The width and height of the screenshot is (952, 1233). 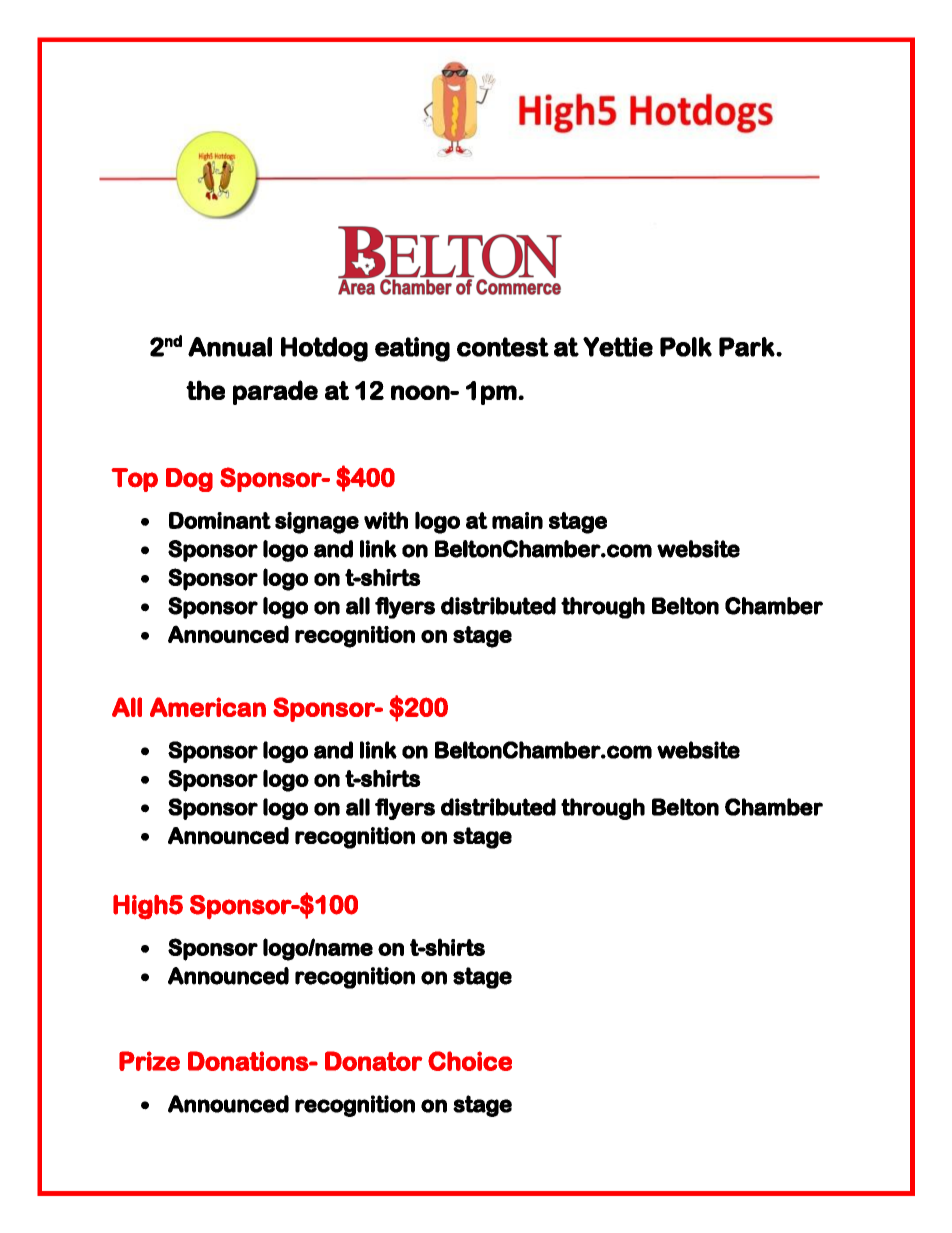 I want to click on parade, so click(x=275, y=392).
